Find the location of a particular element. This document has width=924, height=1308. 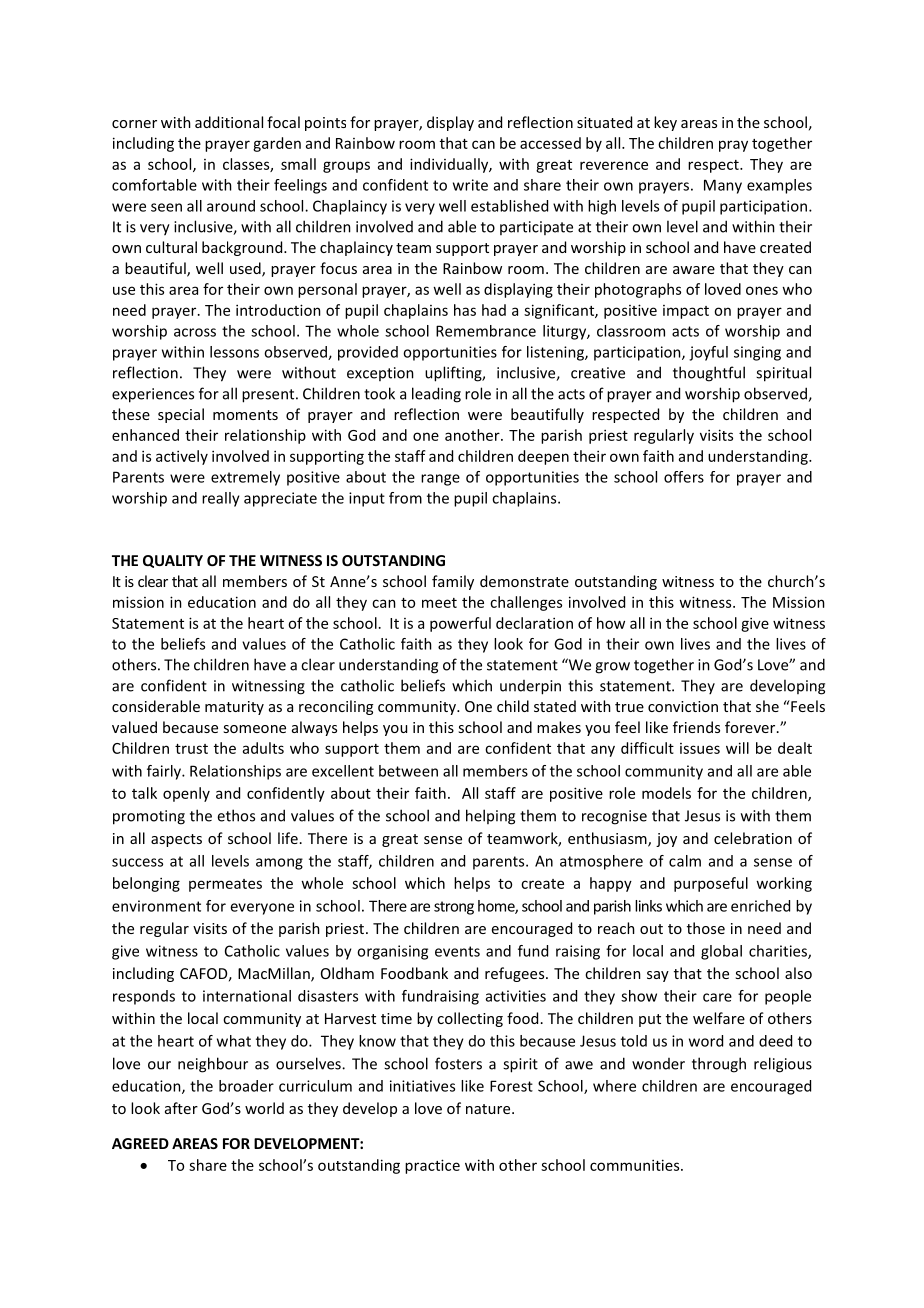

special is located at coordinates (181, 415).
